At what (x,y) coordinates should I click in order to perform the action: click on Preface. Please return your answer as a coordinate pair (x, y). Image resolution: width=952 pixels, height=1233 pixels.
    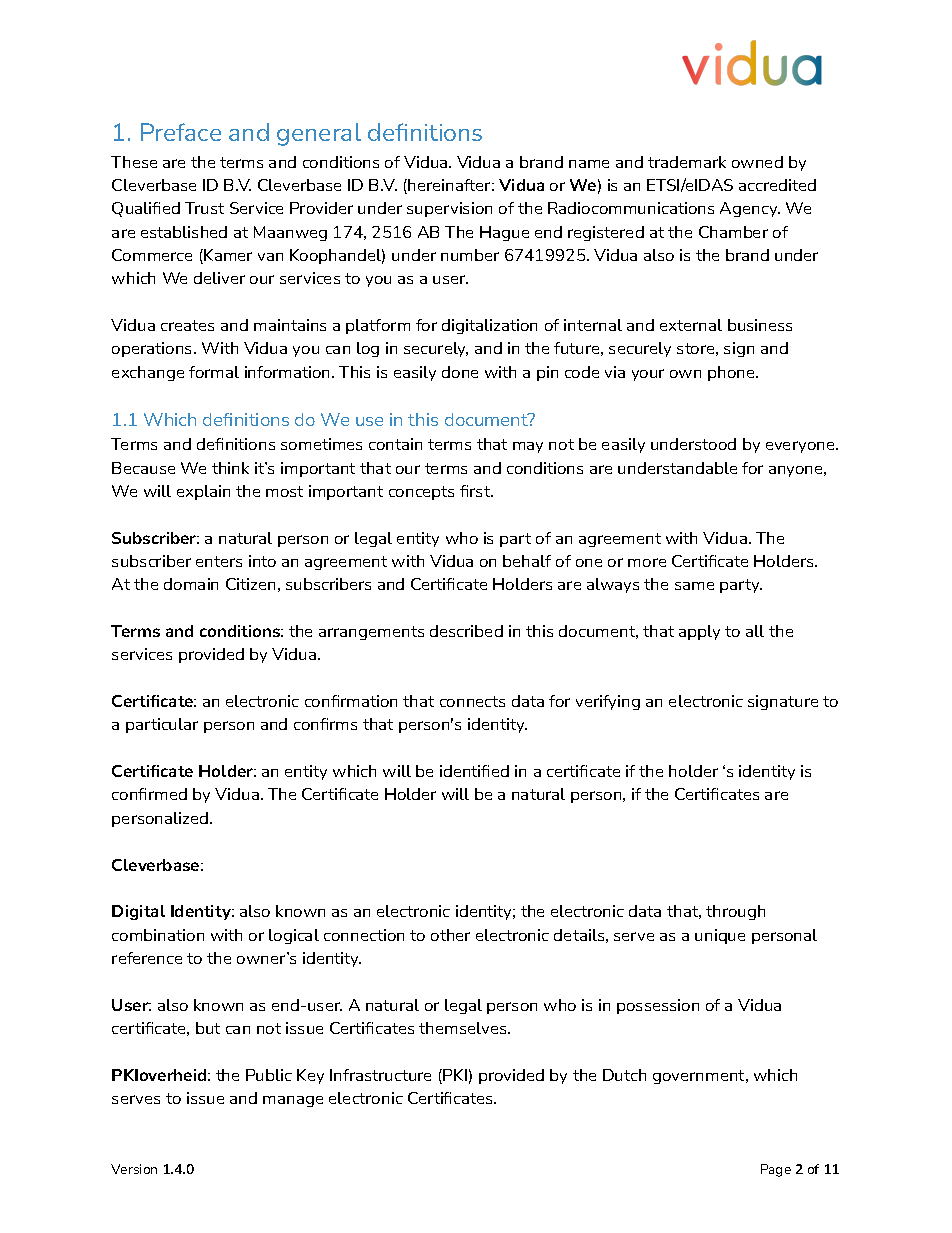
    Looking at the image, I should click on (181, 132).
